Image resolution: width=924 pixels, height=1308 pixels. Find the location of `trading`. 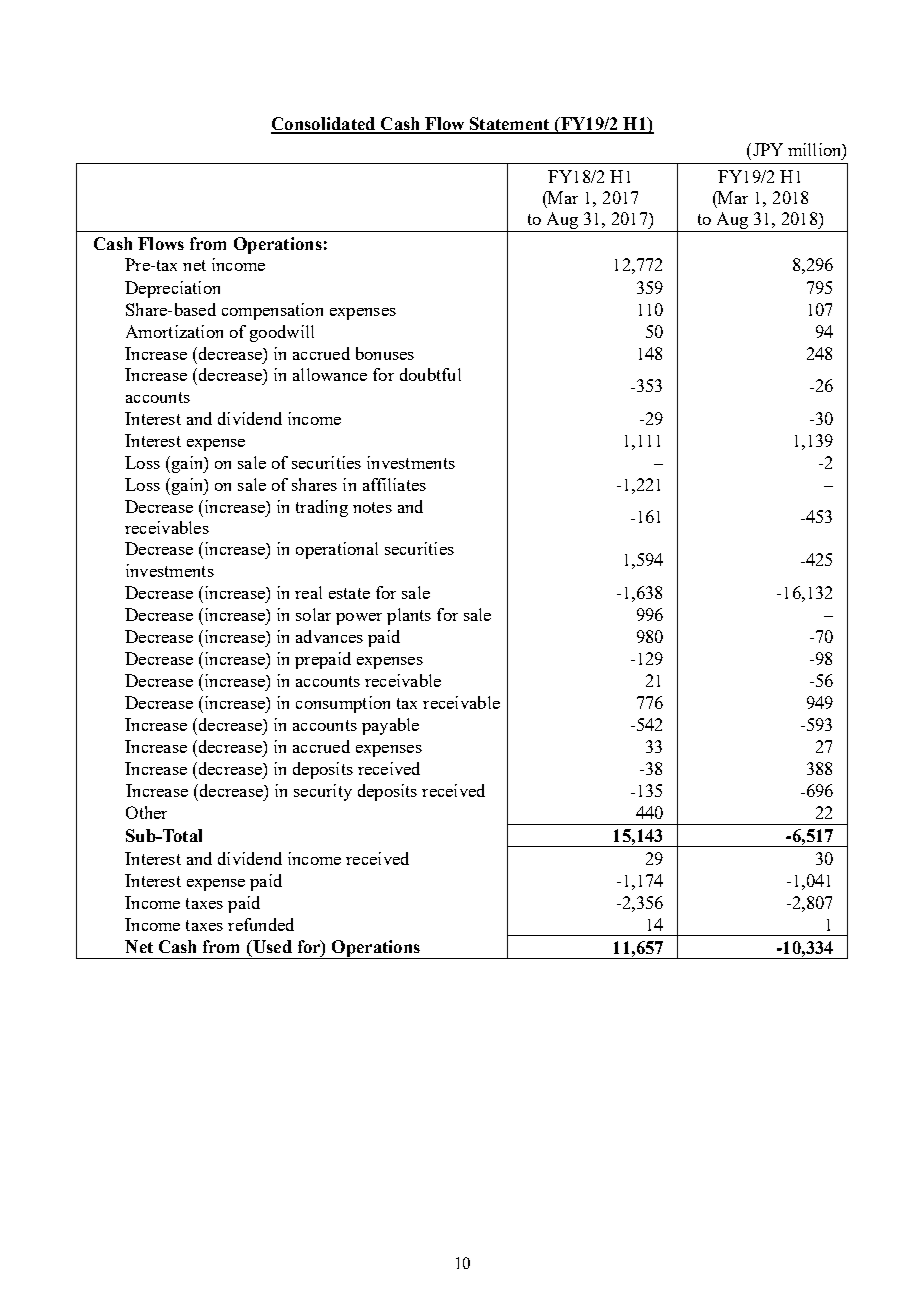

trading is located at coordinates (322, 508).
